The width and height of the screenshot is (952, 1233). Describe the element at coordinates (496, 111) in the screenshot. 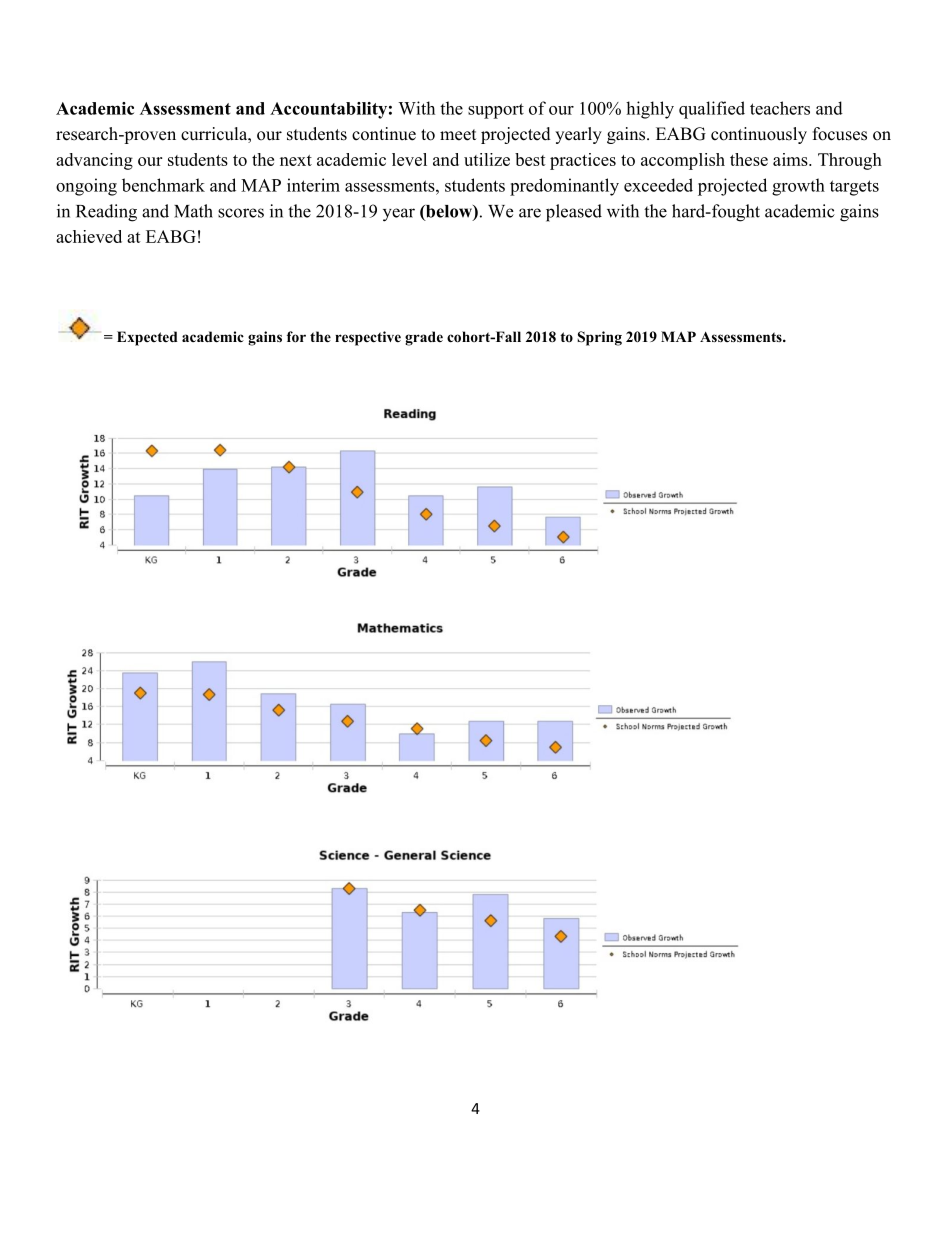

I see `support` at that location.
